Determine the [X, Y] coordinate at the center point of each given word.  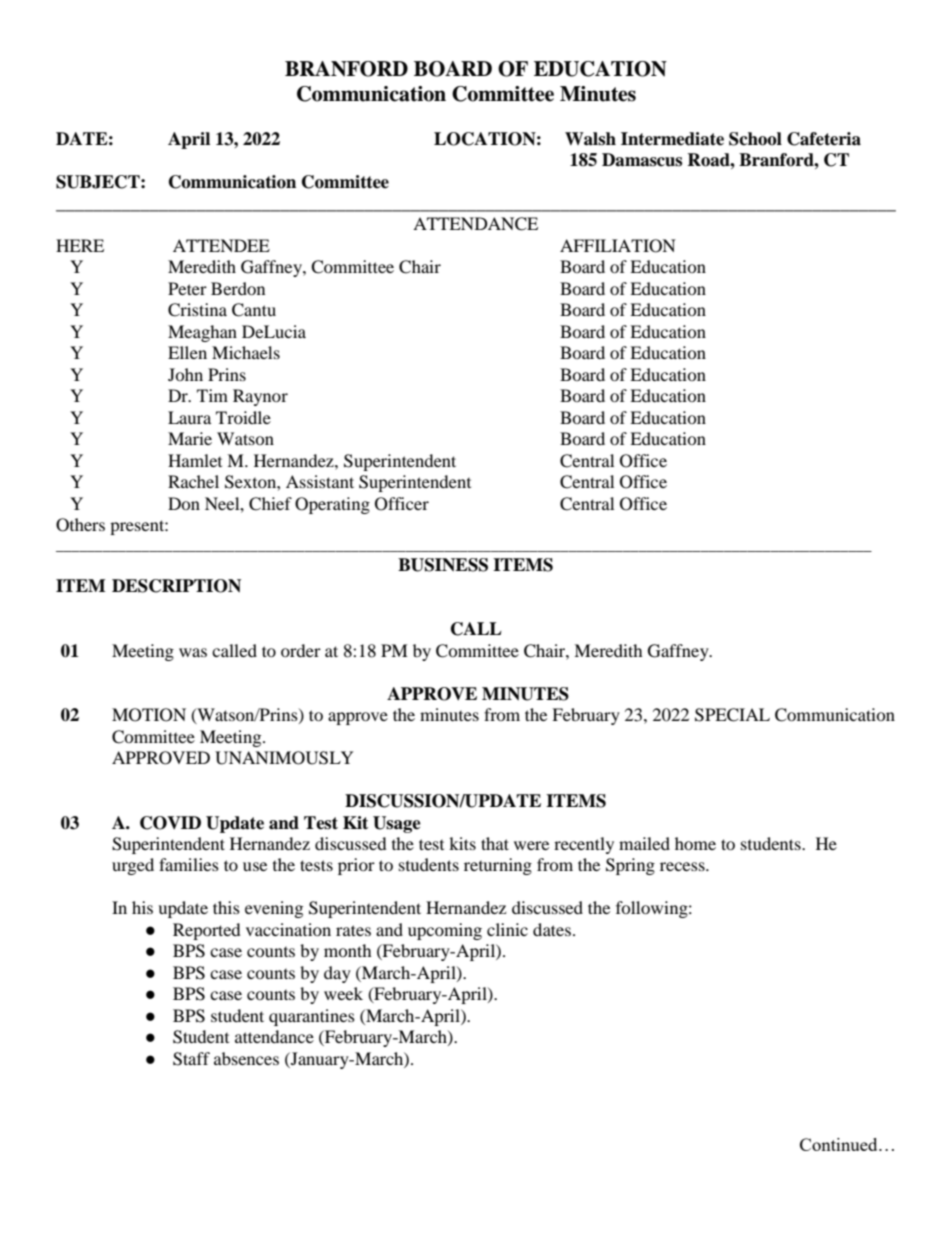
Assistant [320, 481]
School [755, 139]
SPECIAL [732, 715]
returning [498, 866]
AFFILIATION [618, 246]
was [193, 652]
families [189, 864]
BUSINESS [443, 565]
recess [683, 866]
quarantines [312, 1017]
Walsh [590, 139]
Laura [189, 417]
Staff [191, 1059]
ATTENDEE [221, 245]
